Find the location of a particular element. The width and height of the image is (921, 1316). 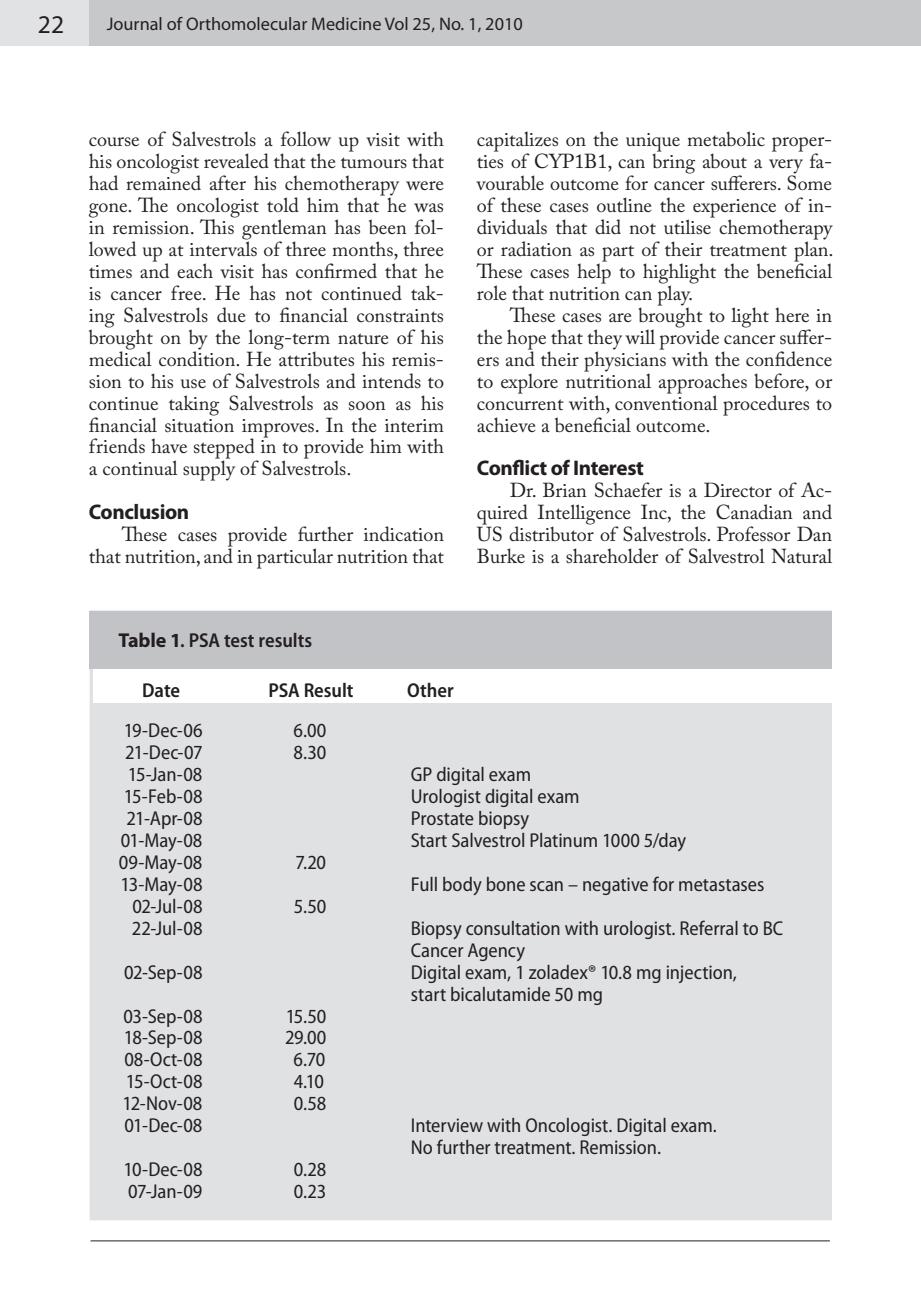

Professor is located at coordinates (753, 534).
